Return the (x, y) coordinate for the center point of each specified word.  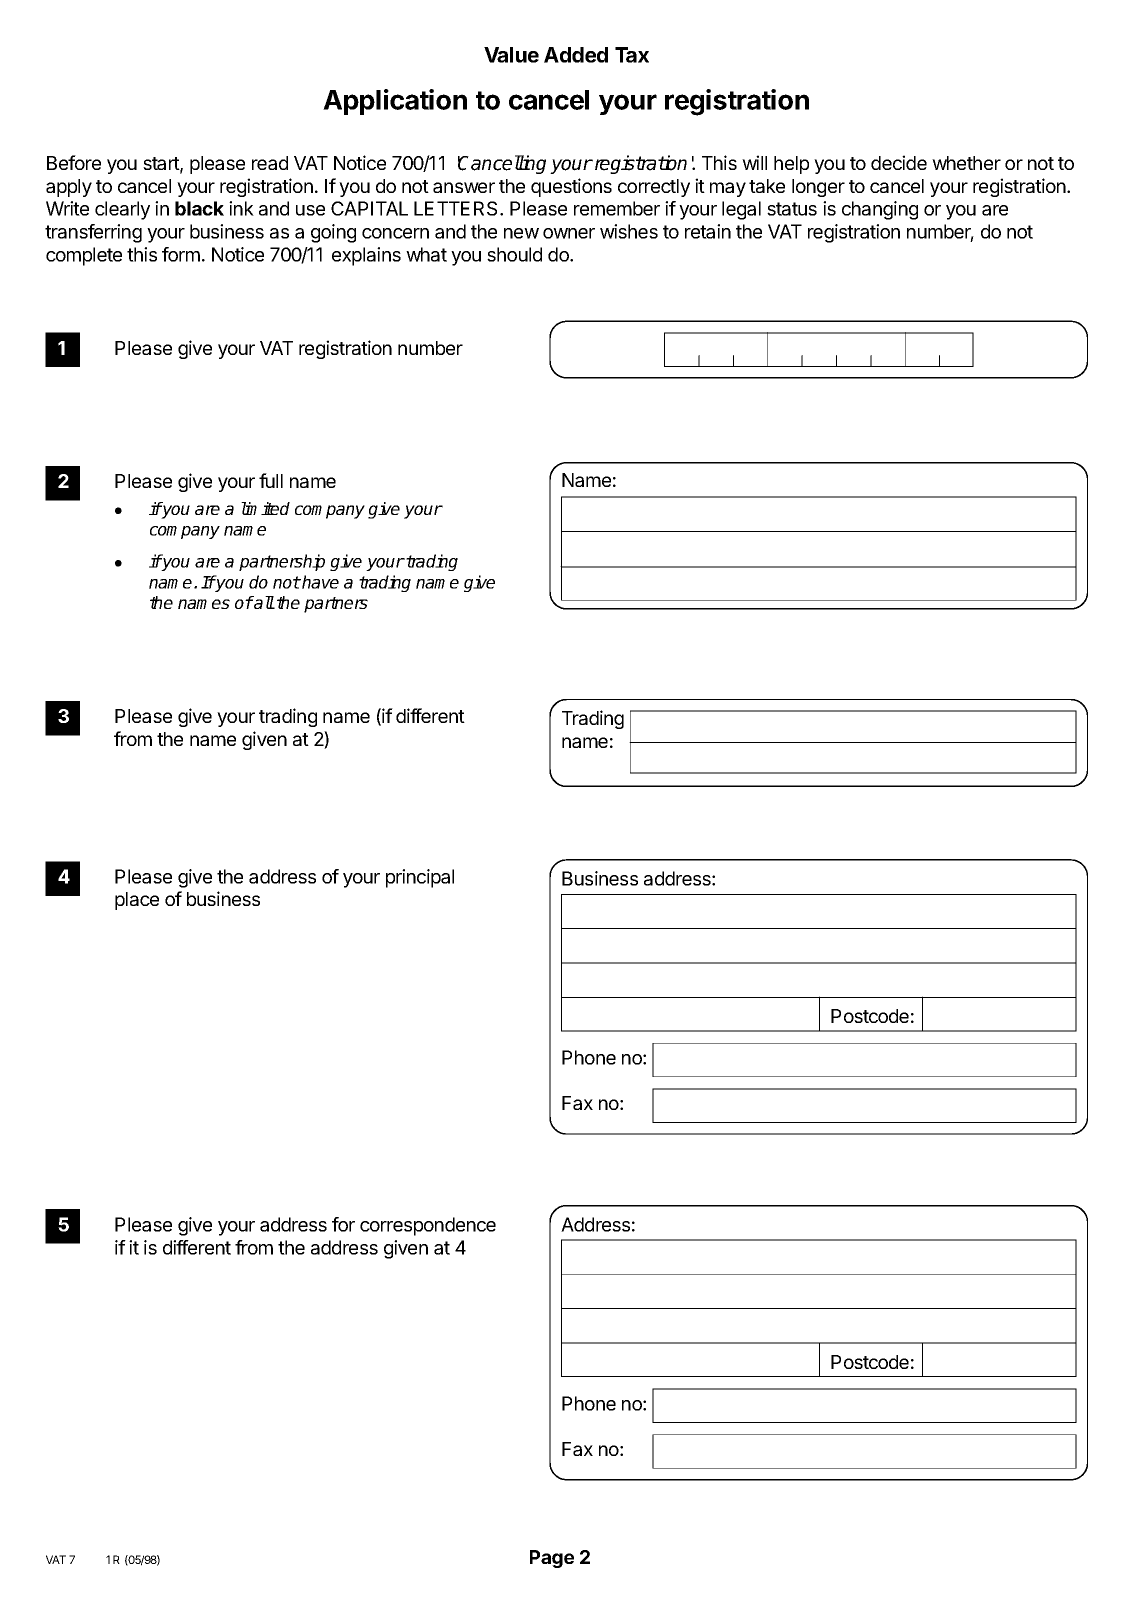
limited (265, 508)
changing (880, 210)
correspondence (428, 1226)
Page (552, 1559)
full (271, 480)
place (137, 901)
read (270, 163)
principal (420, 878)
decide (899, 162)
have (319, 582)
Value (511, 55)
